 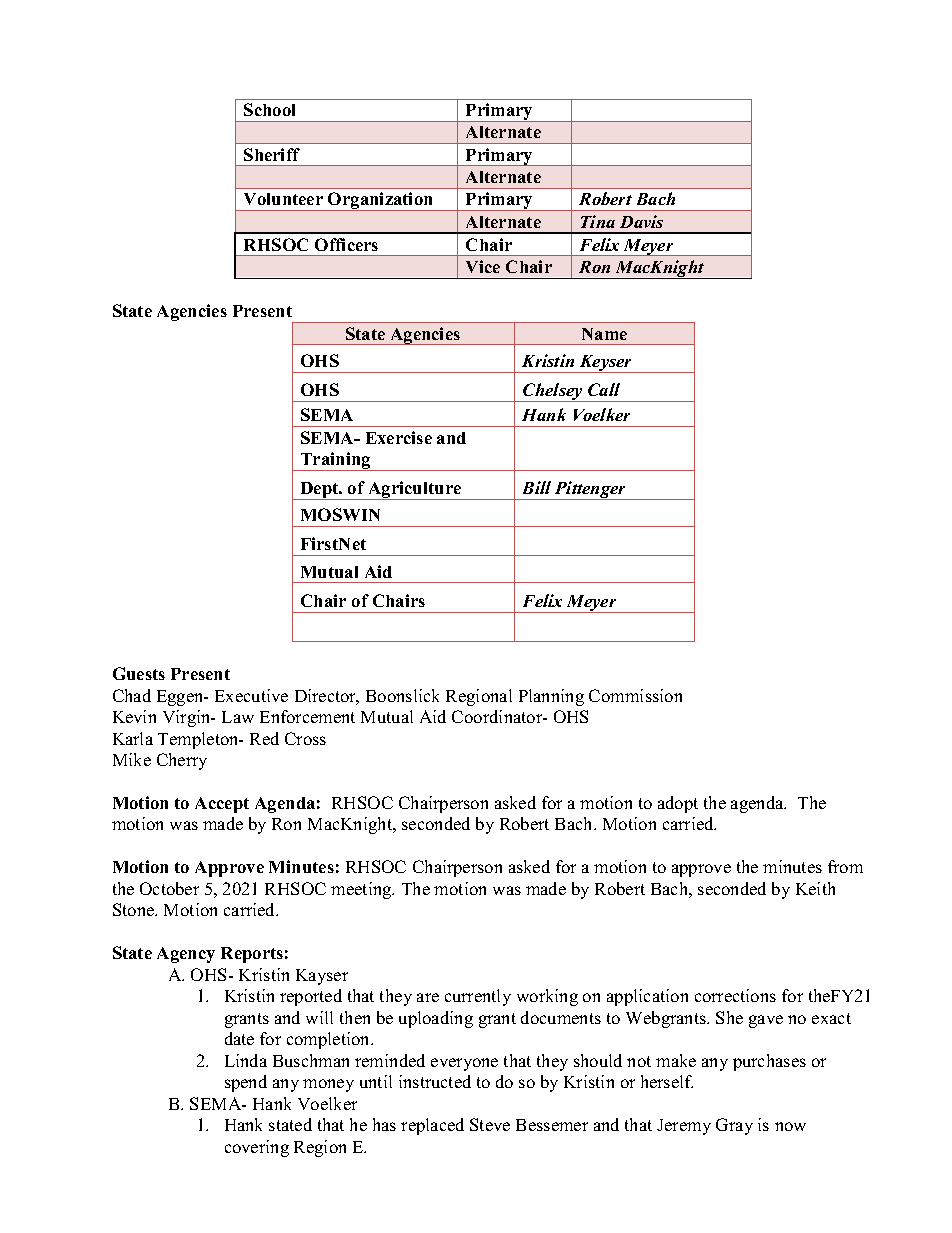 What do you see at coordinates (222, 805) in the screenshot?
I see `Accept` at bounding box center [222, 805].
